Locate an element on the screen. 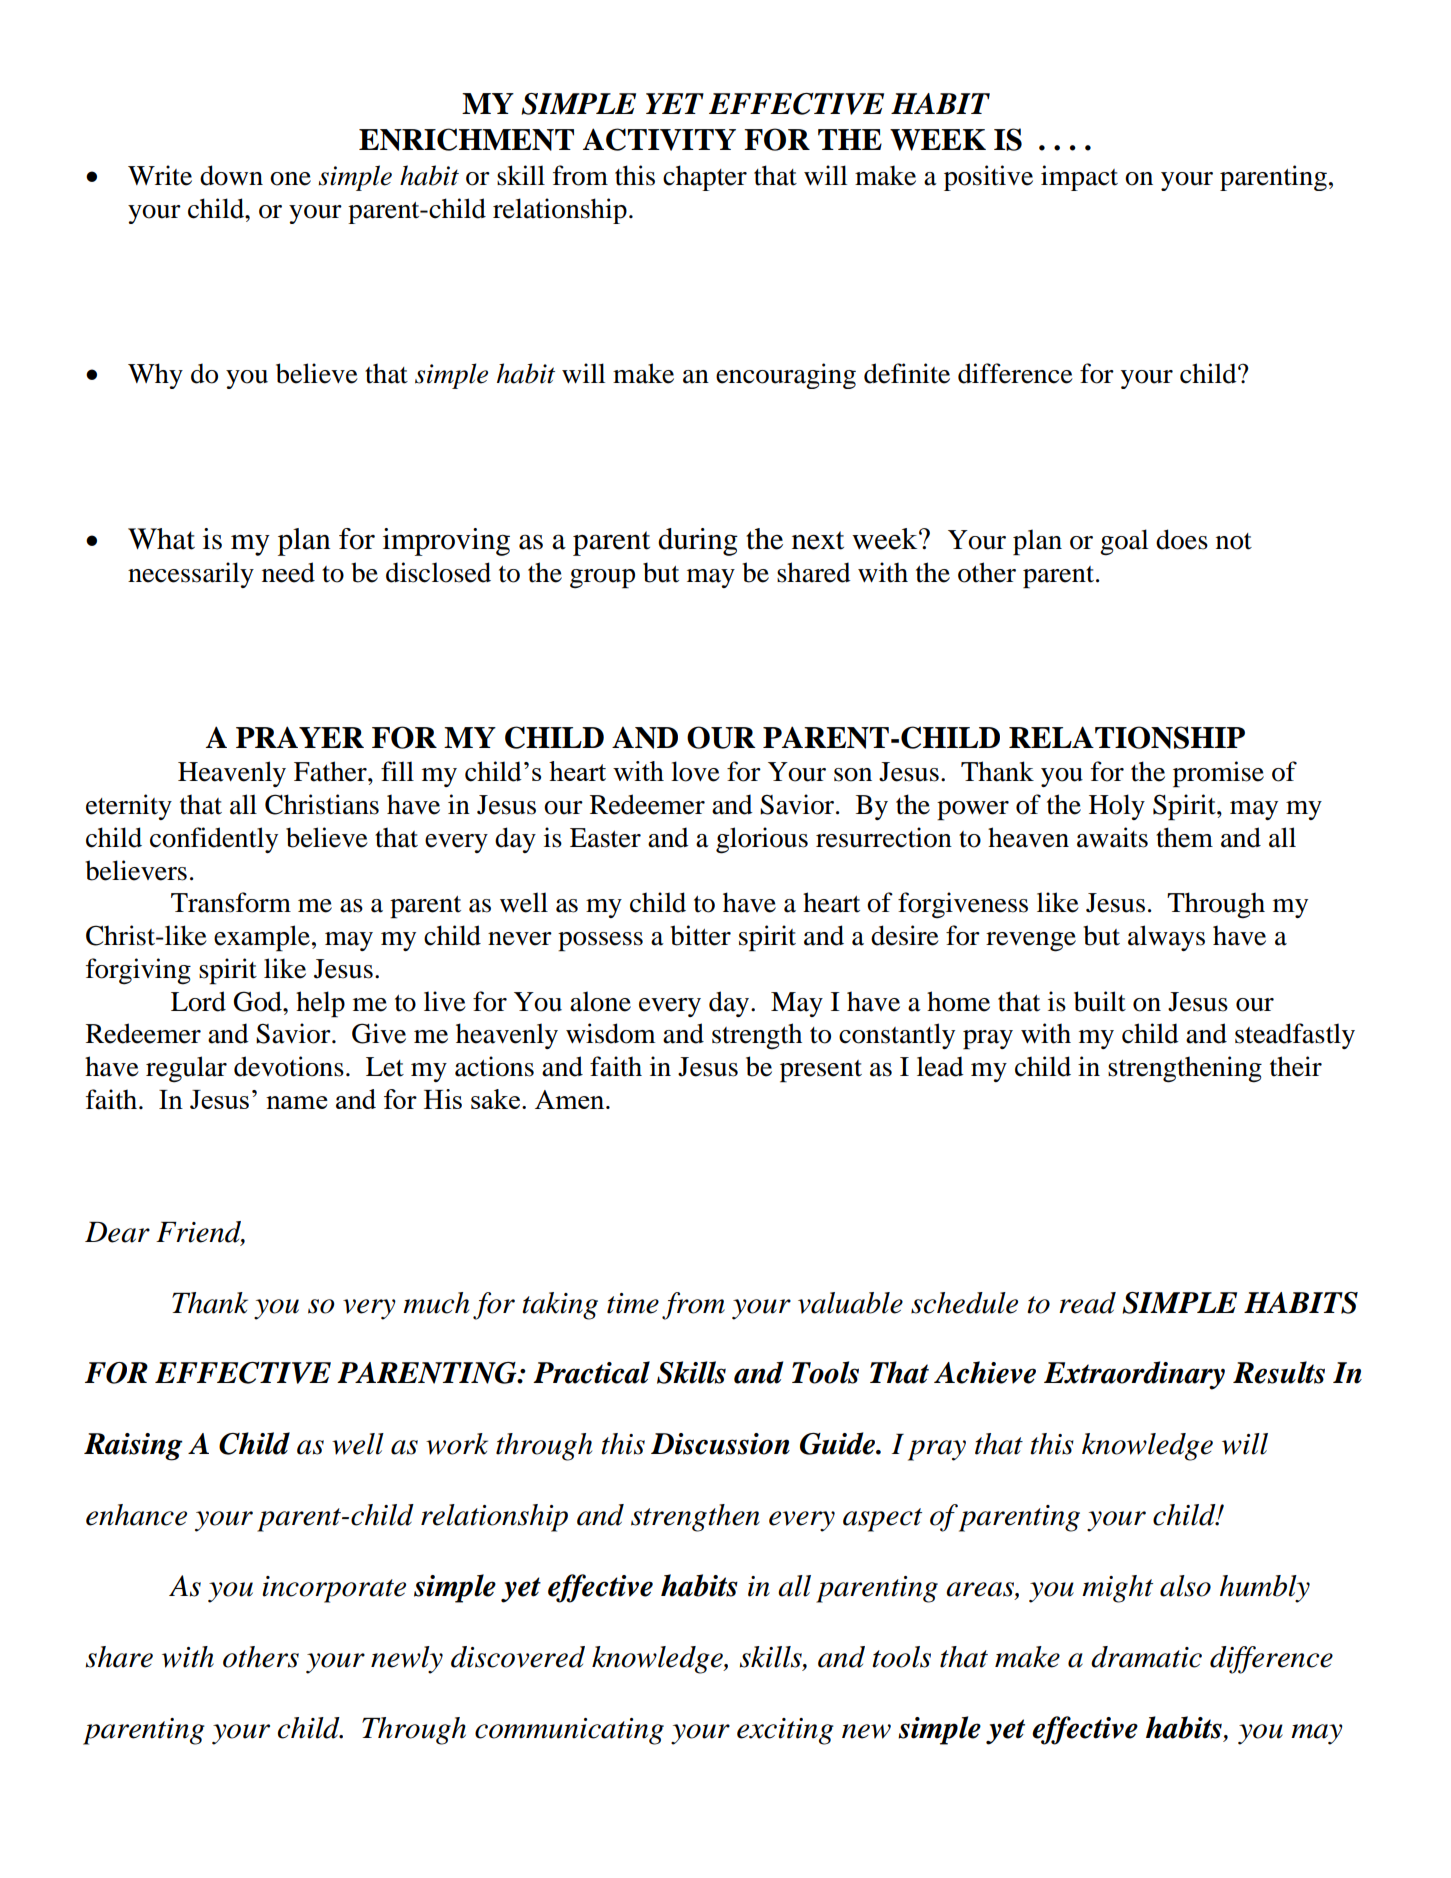 The image size is (1451, 1878). love is located at coordinates (695, 771).
